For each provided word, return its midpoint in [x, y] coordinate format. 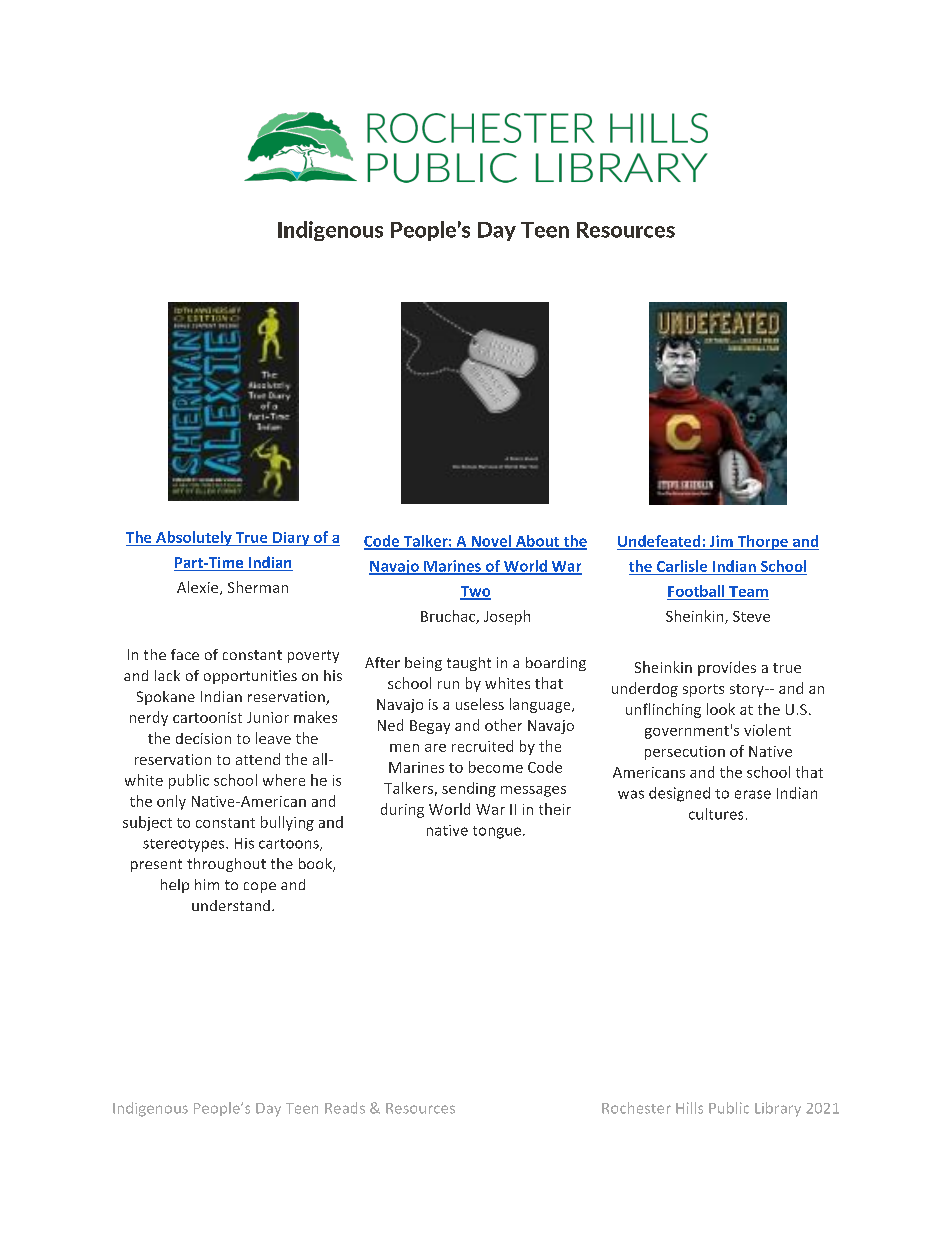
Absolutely [194, 538]
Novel [491, 542]
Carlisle [682, 566]
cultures [716, 814]
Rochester [636, 1108]
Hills [689, 1108]
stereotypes [185, 845]
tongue [497, 832]
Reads [345, 1108]
